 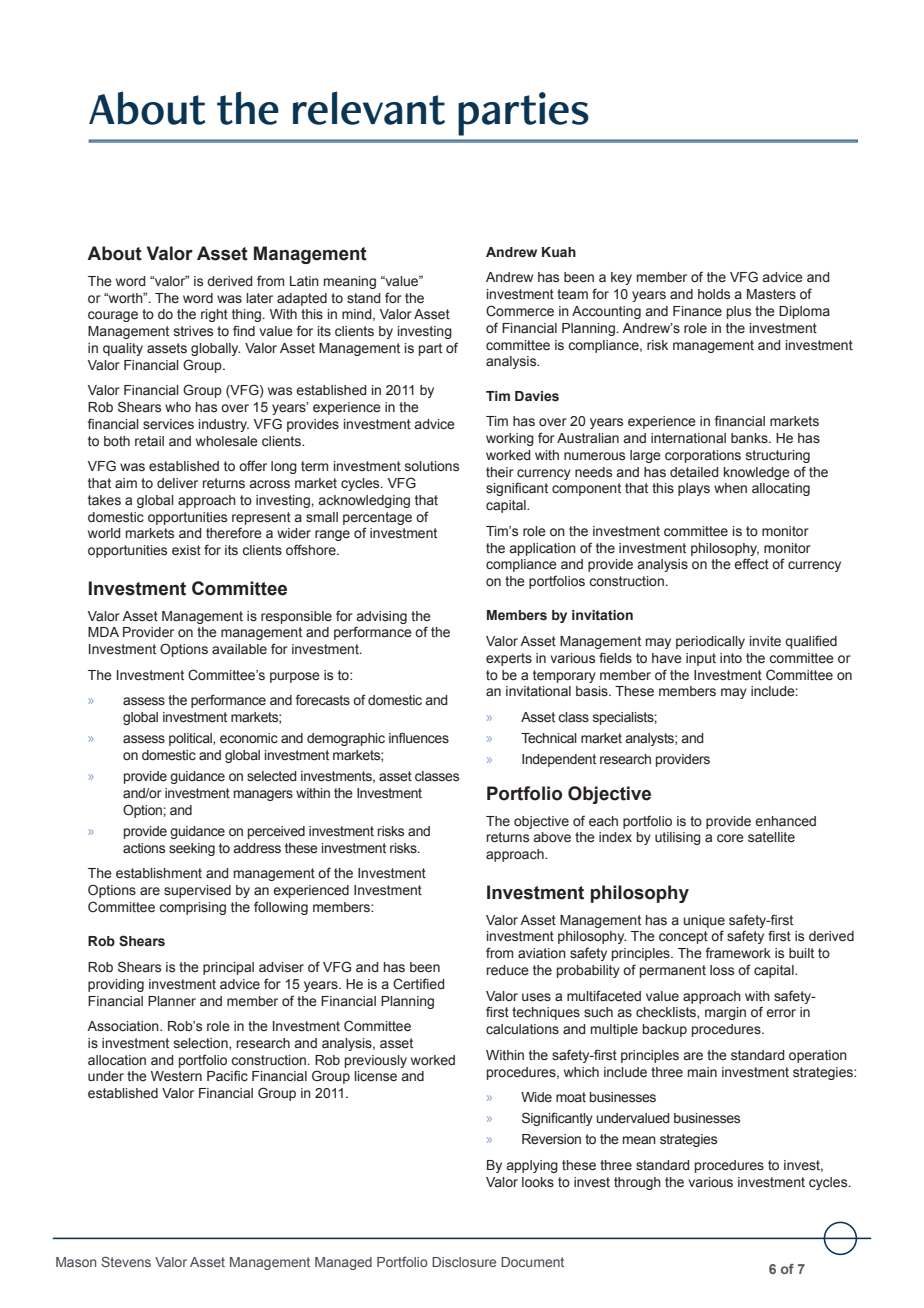 I want to click on into, so click(x=731, y=658).
